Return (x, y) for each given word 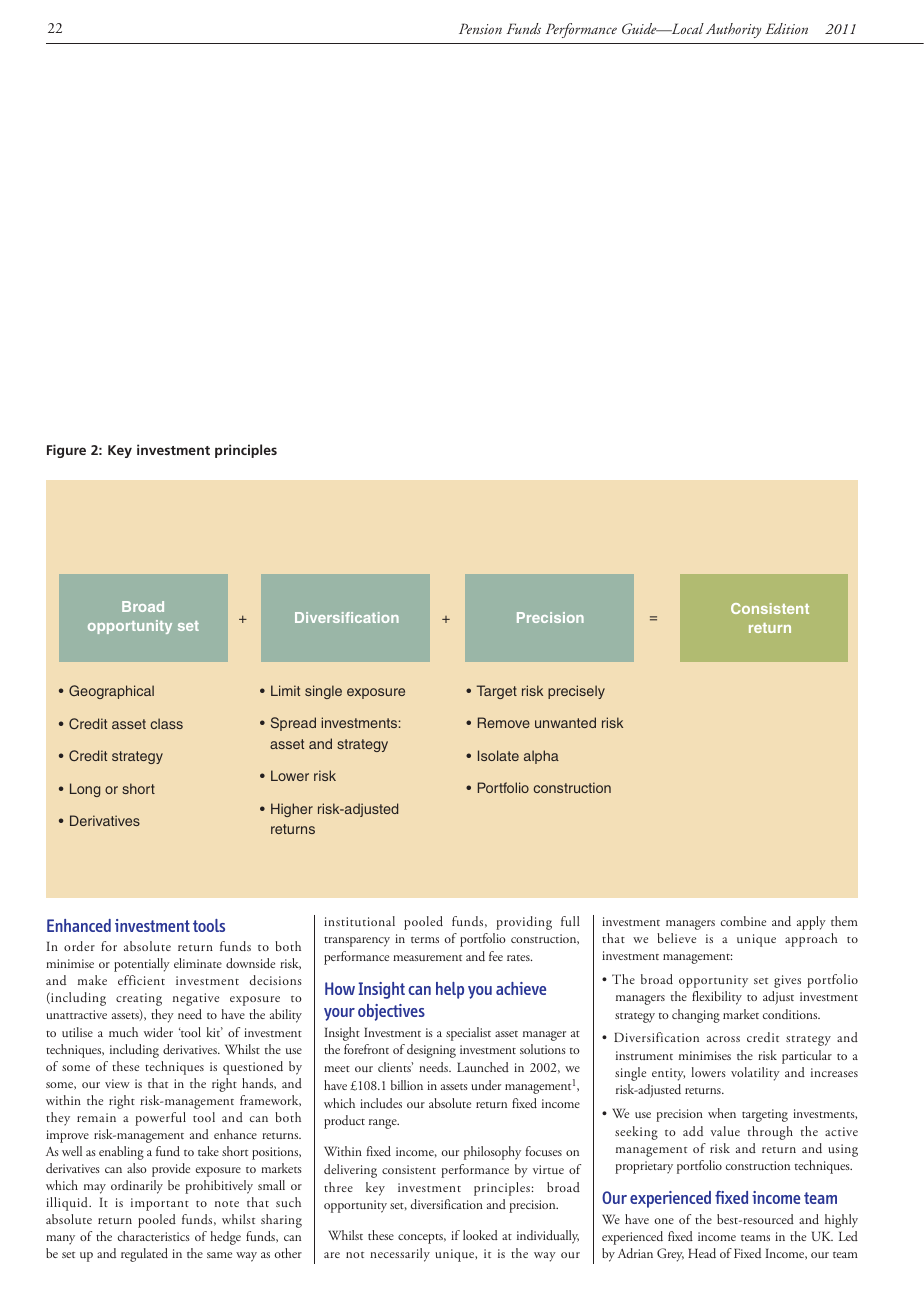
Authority (734, 30)
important (160, 1204)
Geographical (111, 692)
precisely (576, 692)
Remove (504, 722)
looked (480, 1235)
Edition (786, 28)
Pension (480, 28)
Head (702, 1253)
